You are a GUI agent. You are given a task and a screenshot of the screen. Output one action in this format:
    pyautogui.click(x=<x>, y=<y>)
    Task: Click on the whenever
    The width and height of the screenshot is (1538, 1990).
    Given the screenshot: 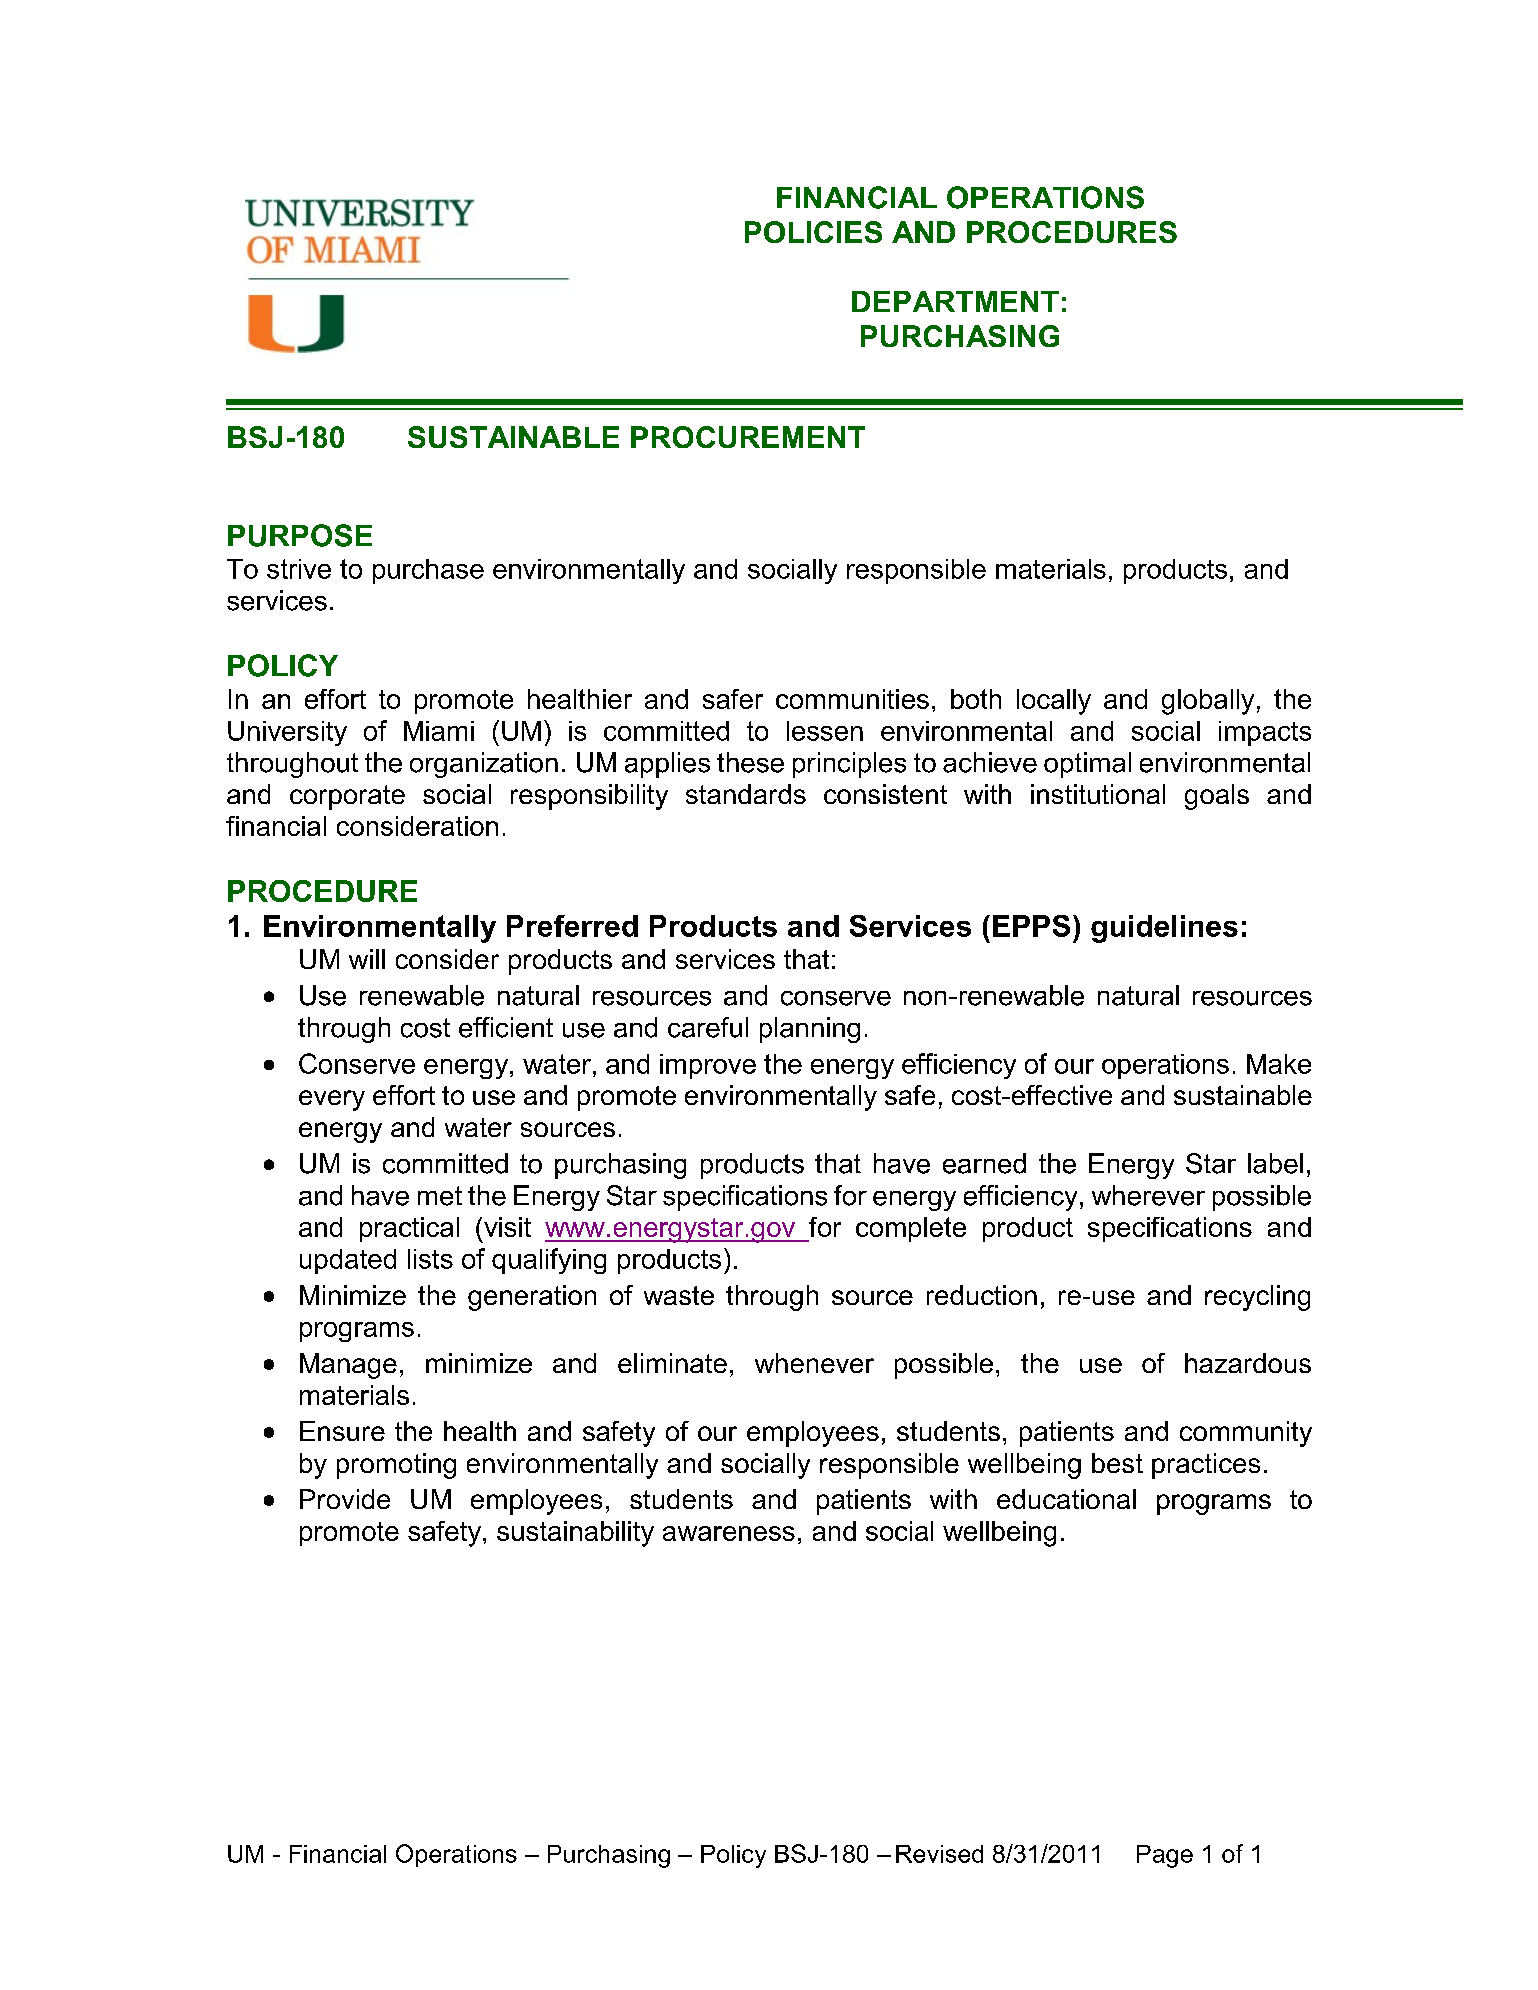 What is the action you would take?
    pyautogui.click(x=814, y=1363)
